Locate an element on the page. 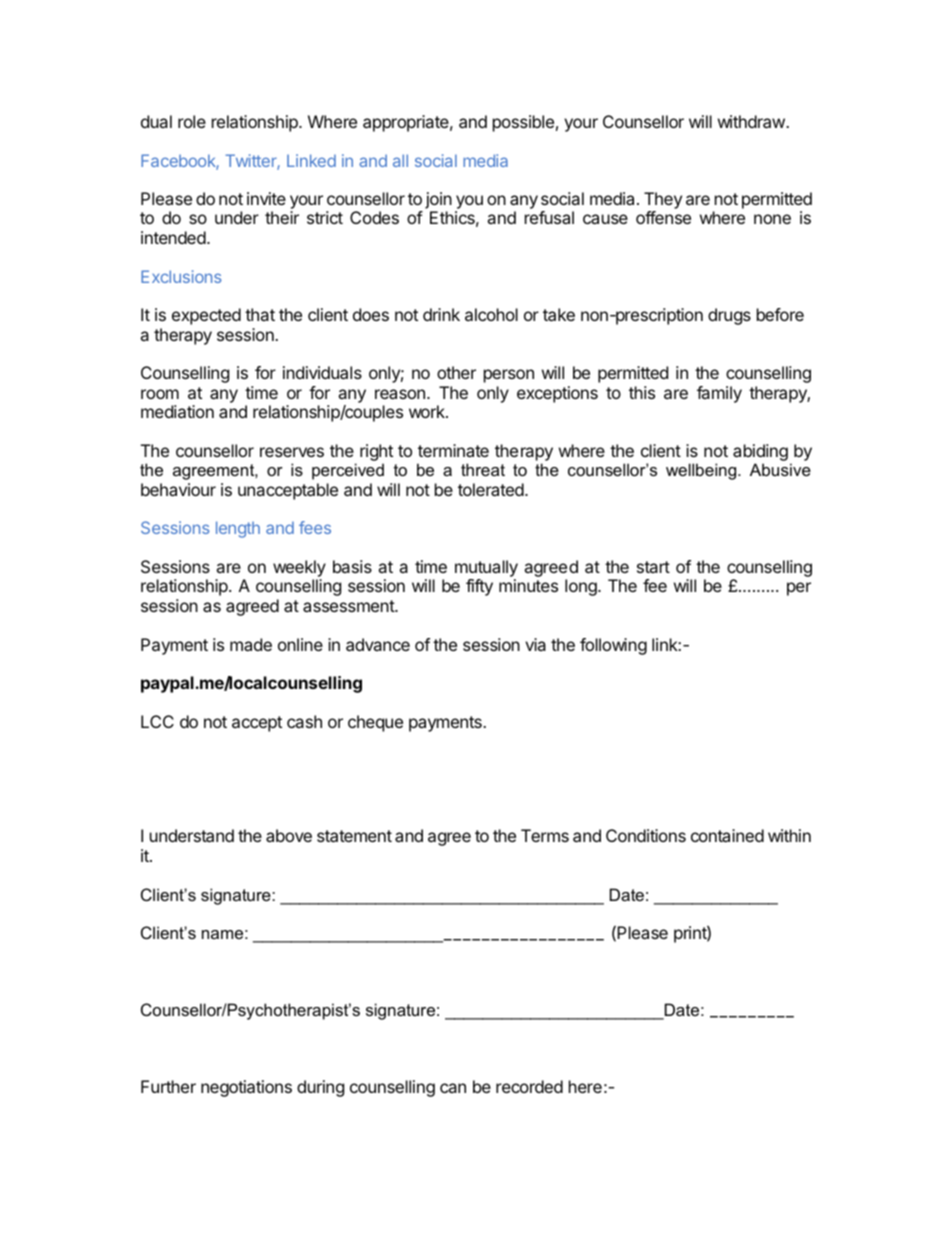  contained is located at coordinates (727, 835).
